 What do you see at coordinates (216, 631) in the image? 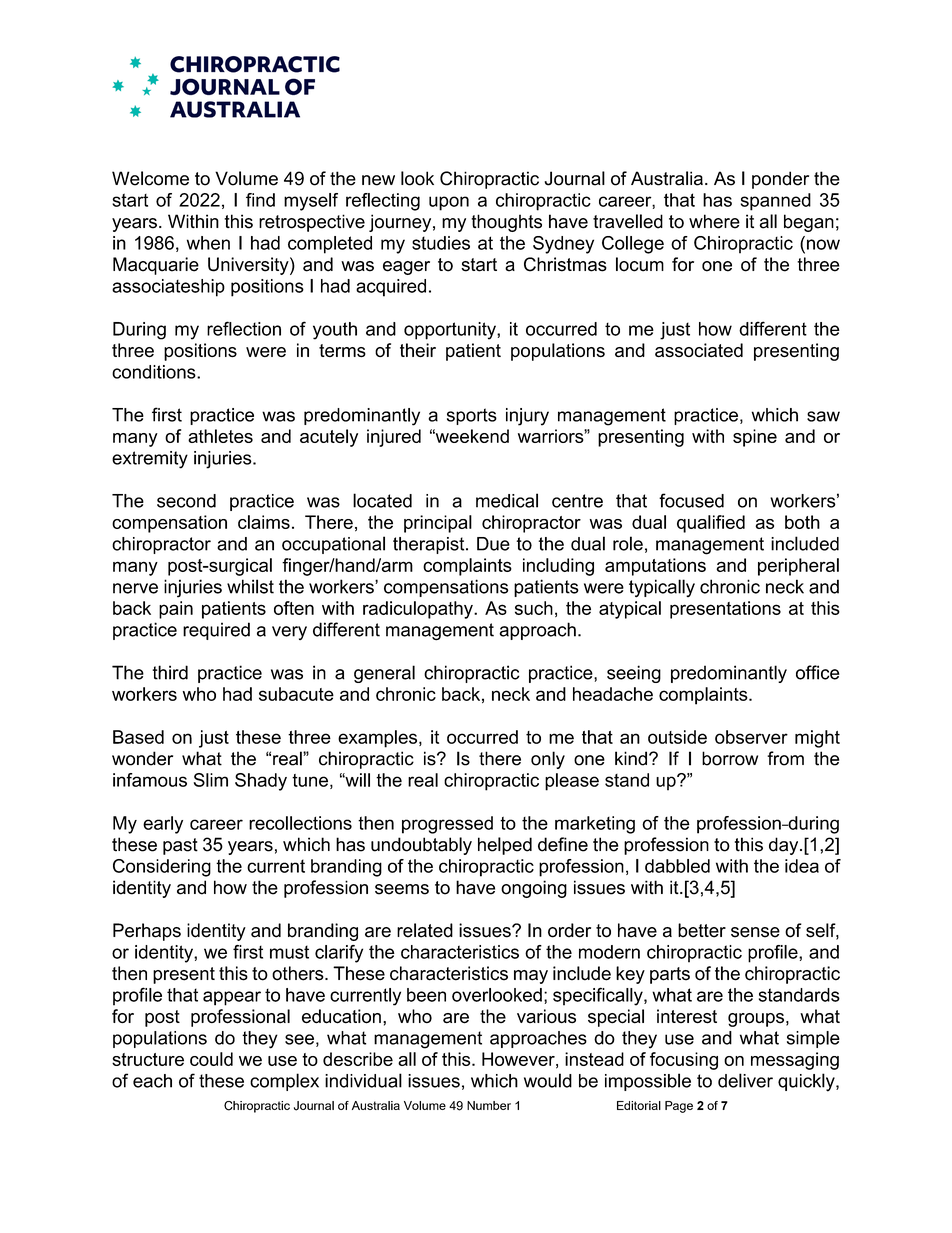
I see `required` at bounding box center [216, 631].
